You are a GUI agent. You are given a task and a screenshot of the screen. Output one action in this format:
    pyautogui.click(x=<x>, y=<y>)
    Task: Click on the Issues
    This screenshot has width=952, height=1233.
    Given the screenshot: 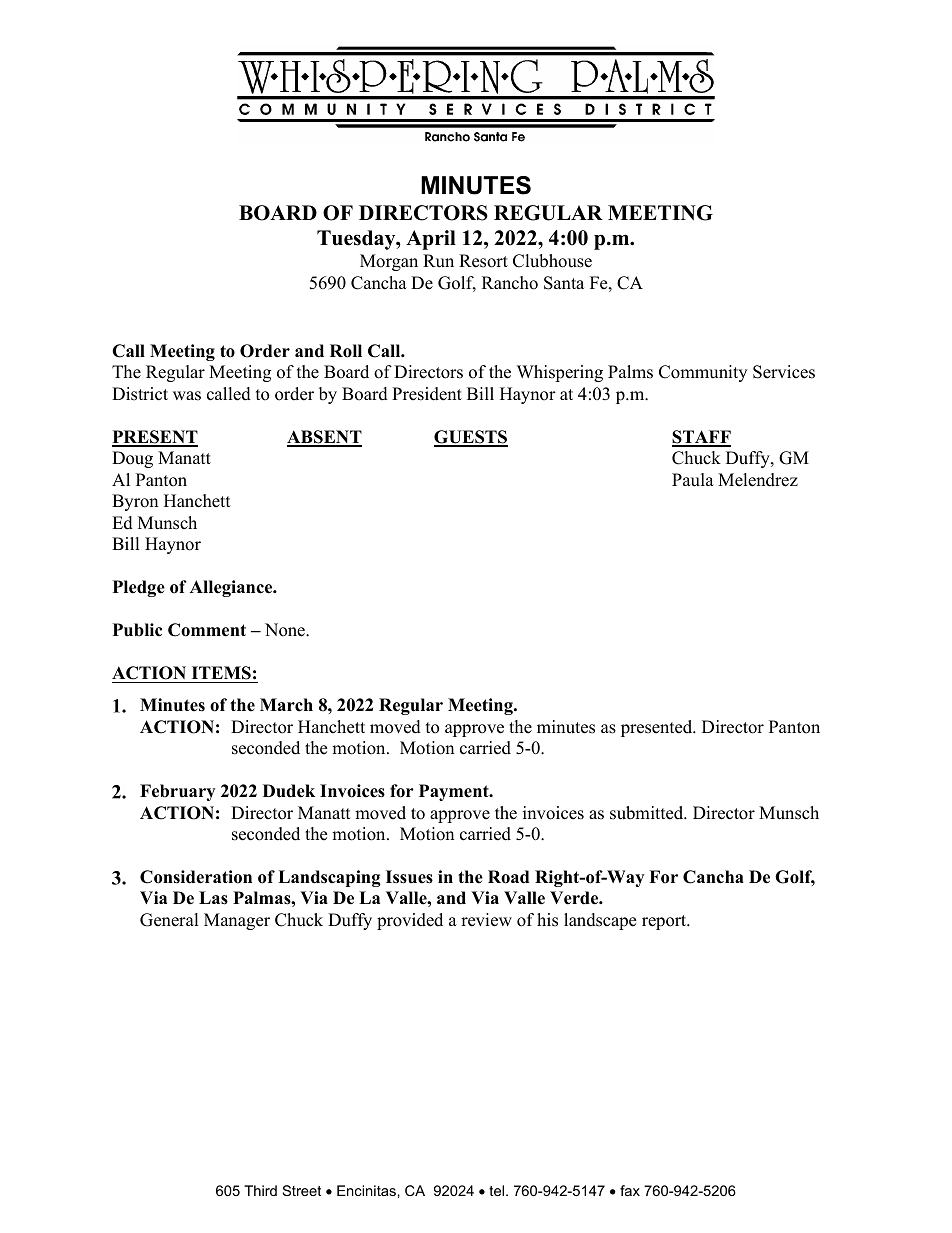 What is the action you would take?
    pyautogui.click(x=409, y=877)
